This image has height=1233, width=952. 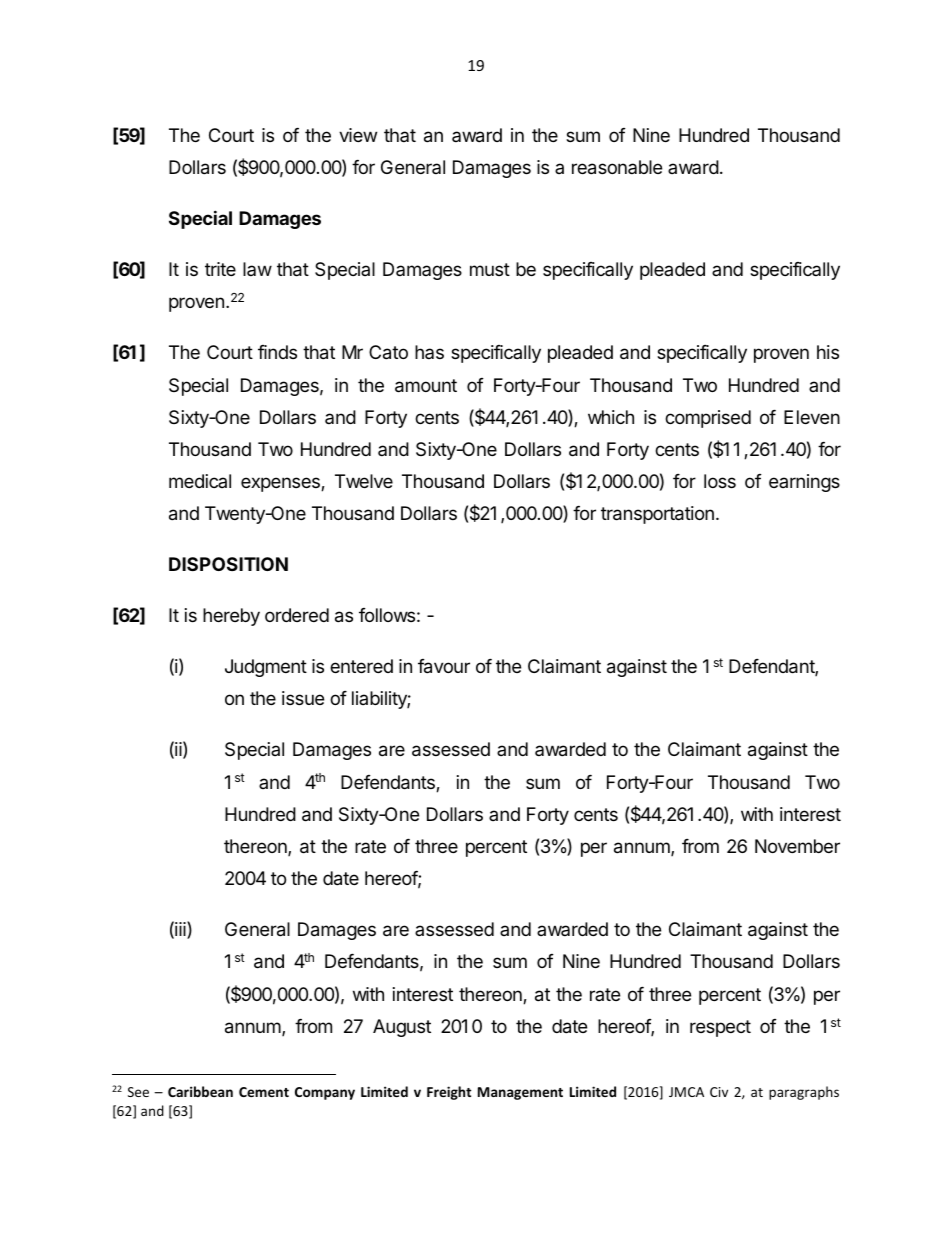 What do you see at coordinates (797, 846) in the image?
I see `November` at bounding box center [797, 846].
